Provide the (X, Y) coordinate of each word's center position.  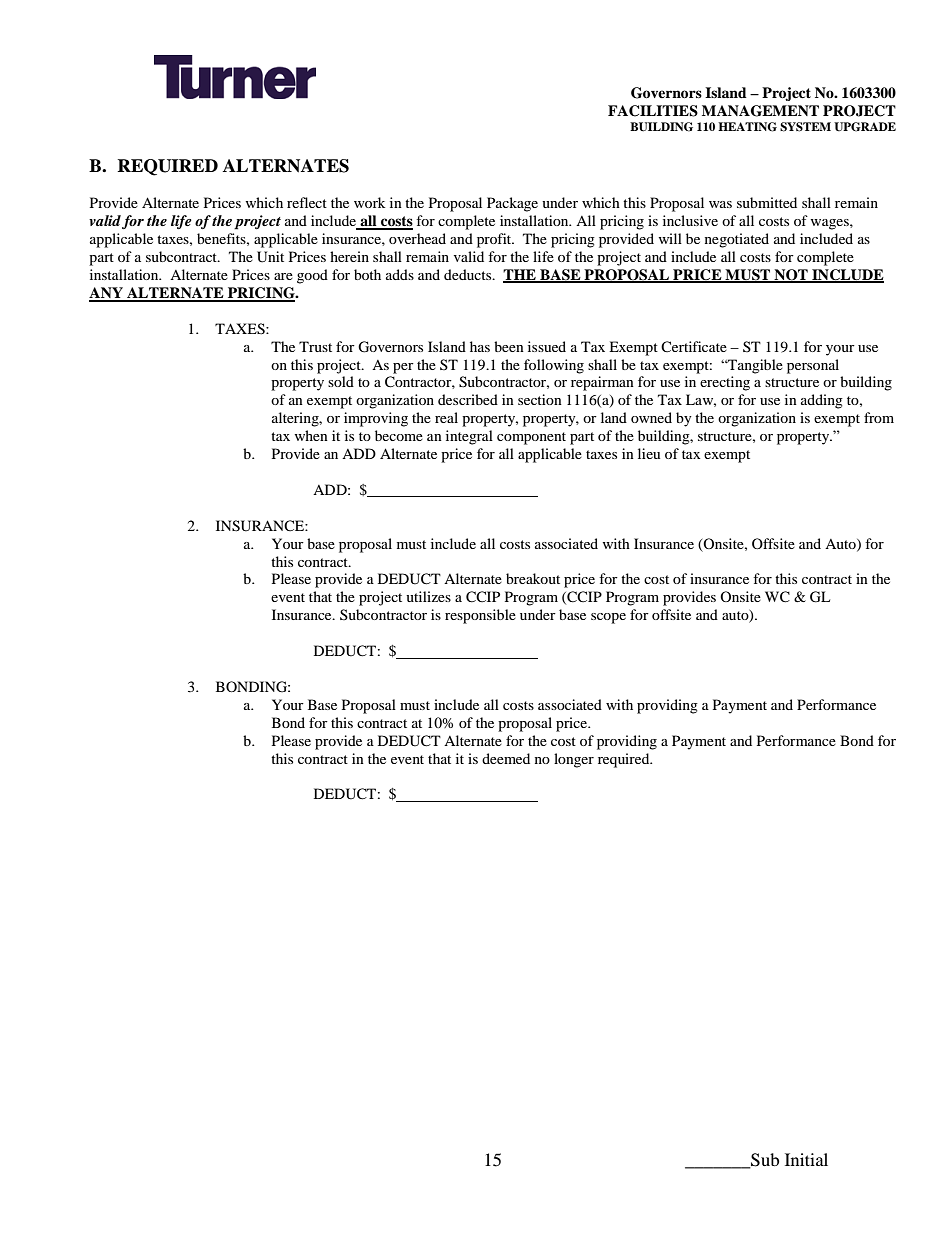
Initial (806, 1159)
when (311, 435)
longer (574, 760)
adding (822, 401)
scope (608, 618)
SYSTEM (805, 127)
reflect (307, 202)
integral (469, 437)
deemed (506, 758)
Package (512, 204)
